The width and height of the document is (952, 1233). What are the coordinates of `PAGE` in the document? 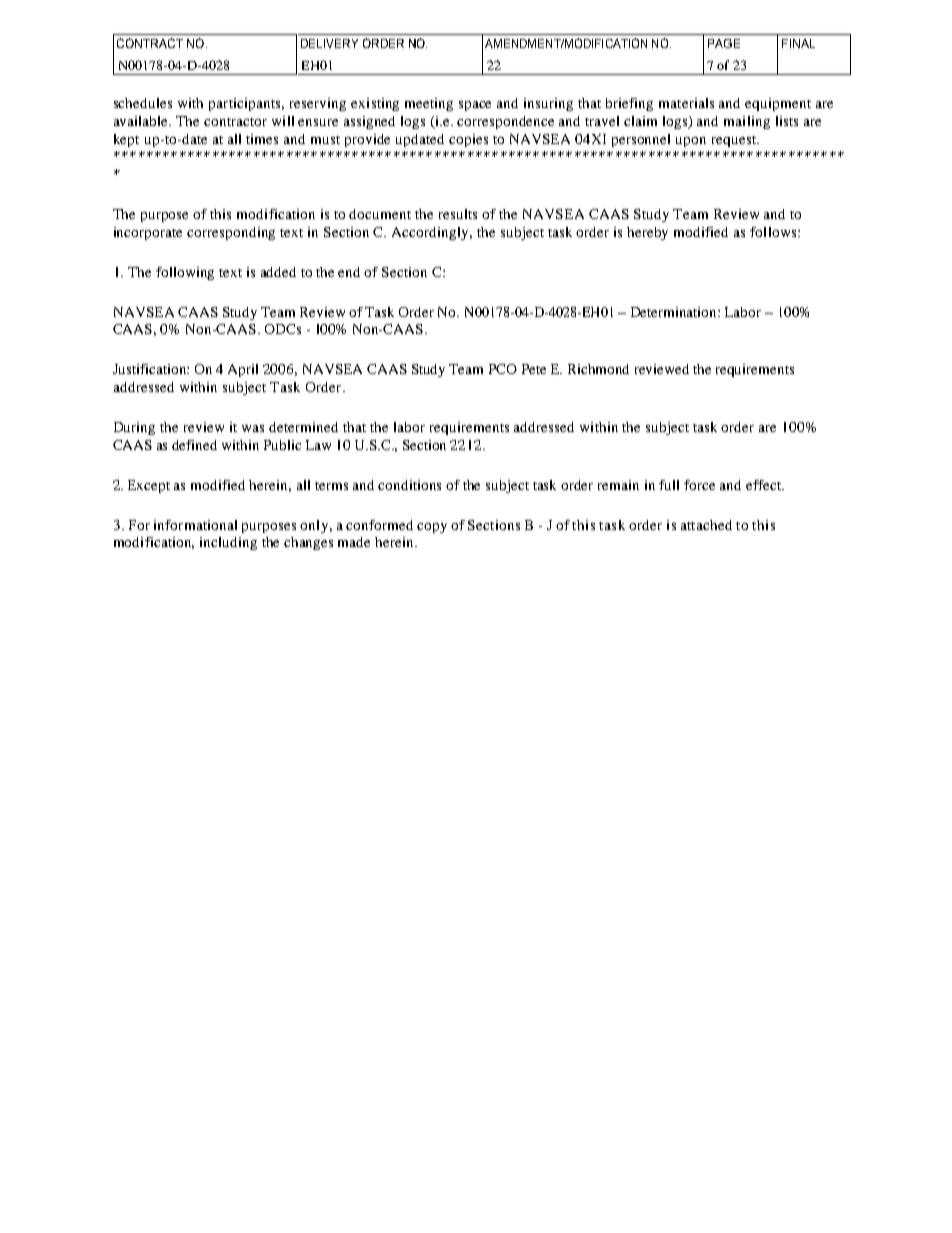 It's located at (724, 43).
